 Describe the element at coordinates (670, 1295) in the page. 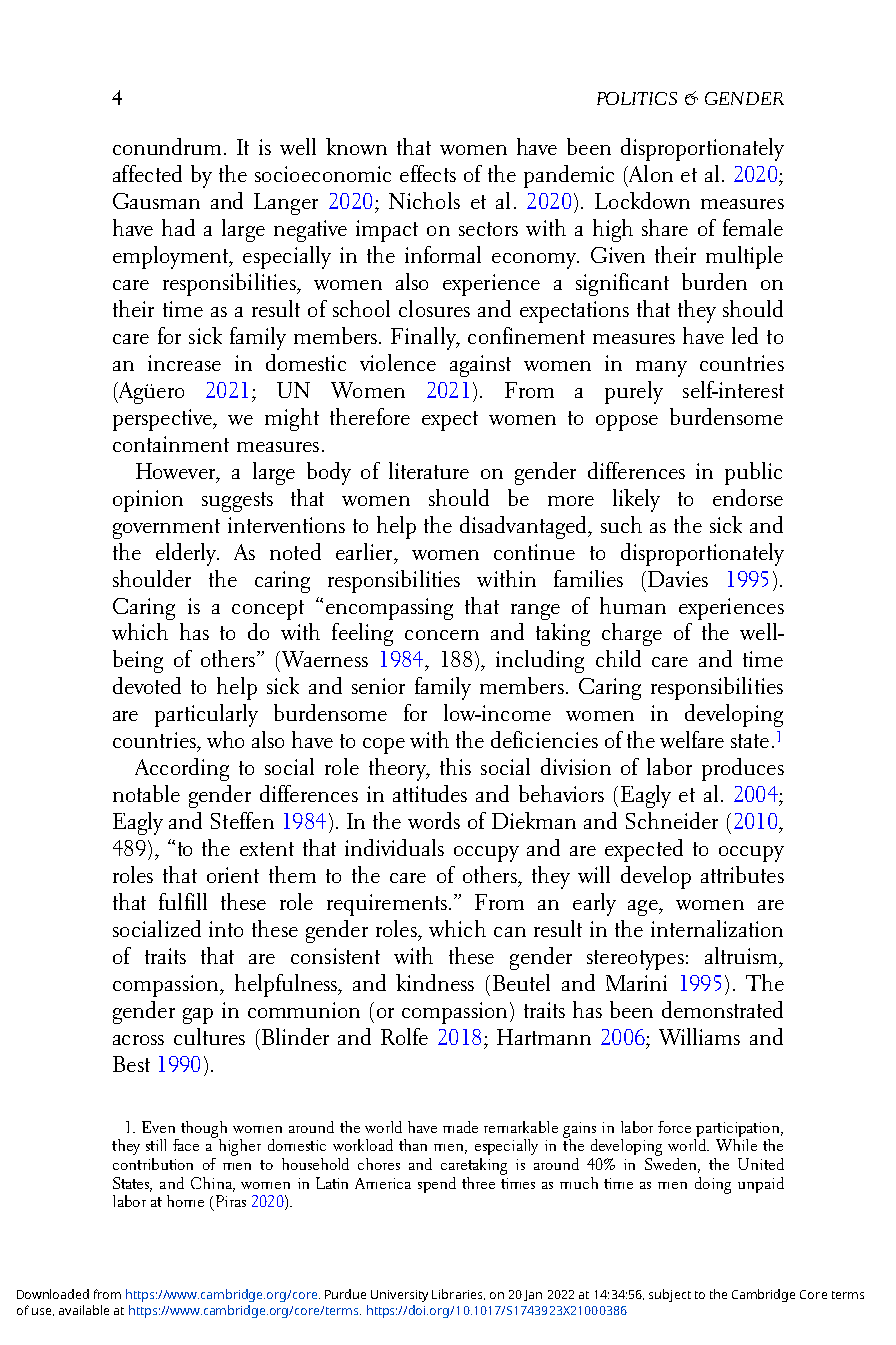

I see `subject` at that location.
